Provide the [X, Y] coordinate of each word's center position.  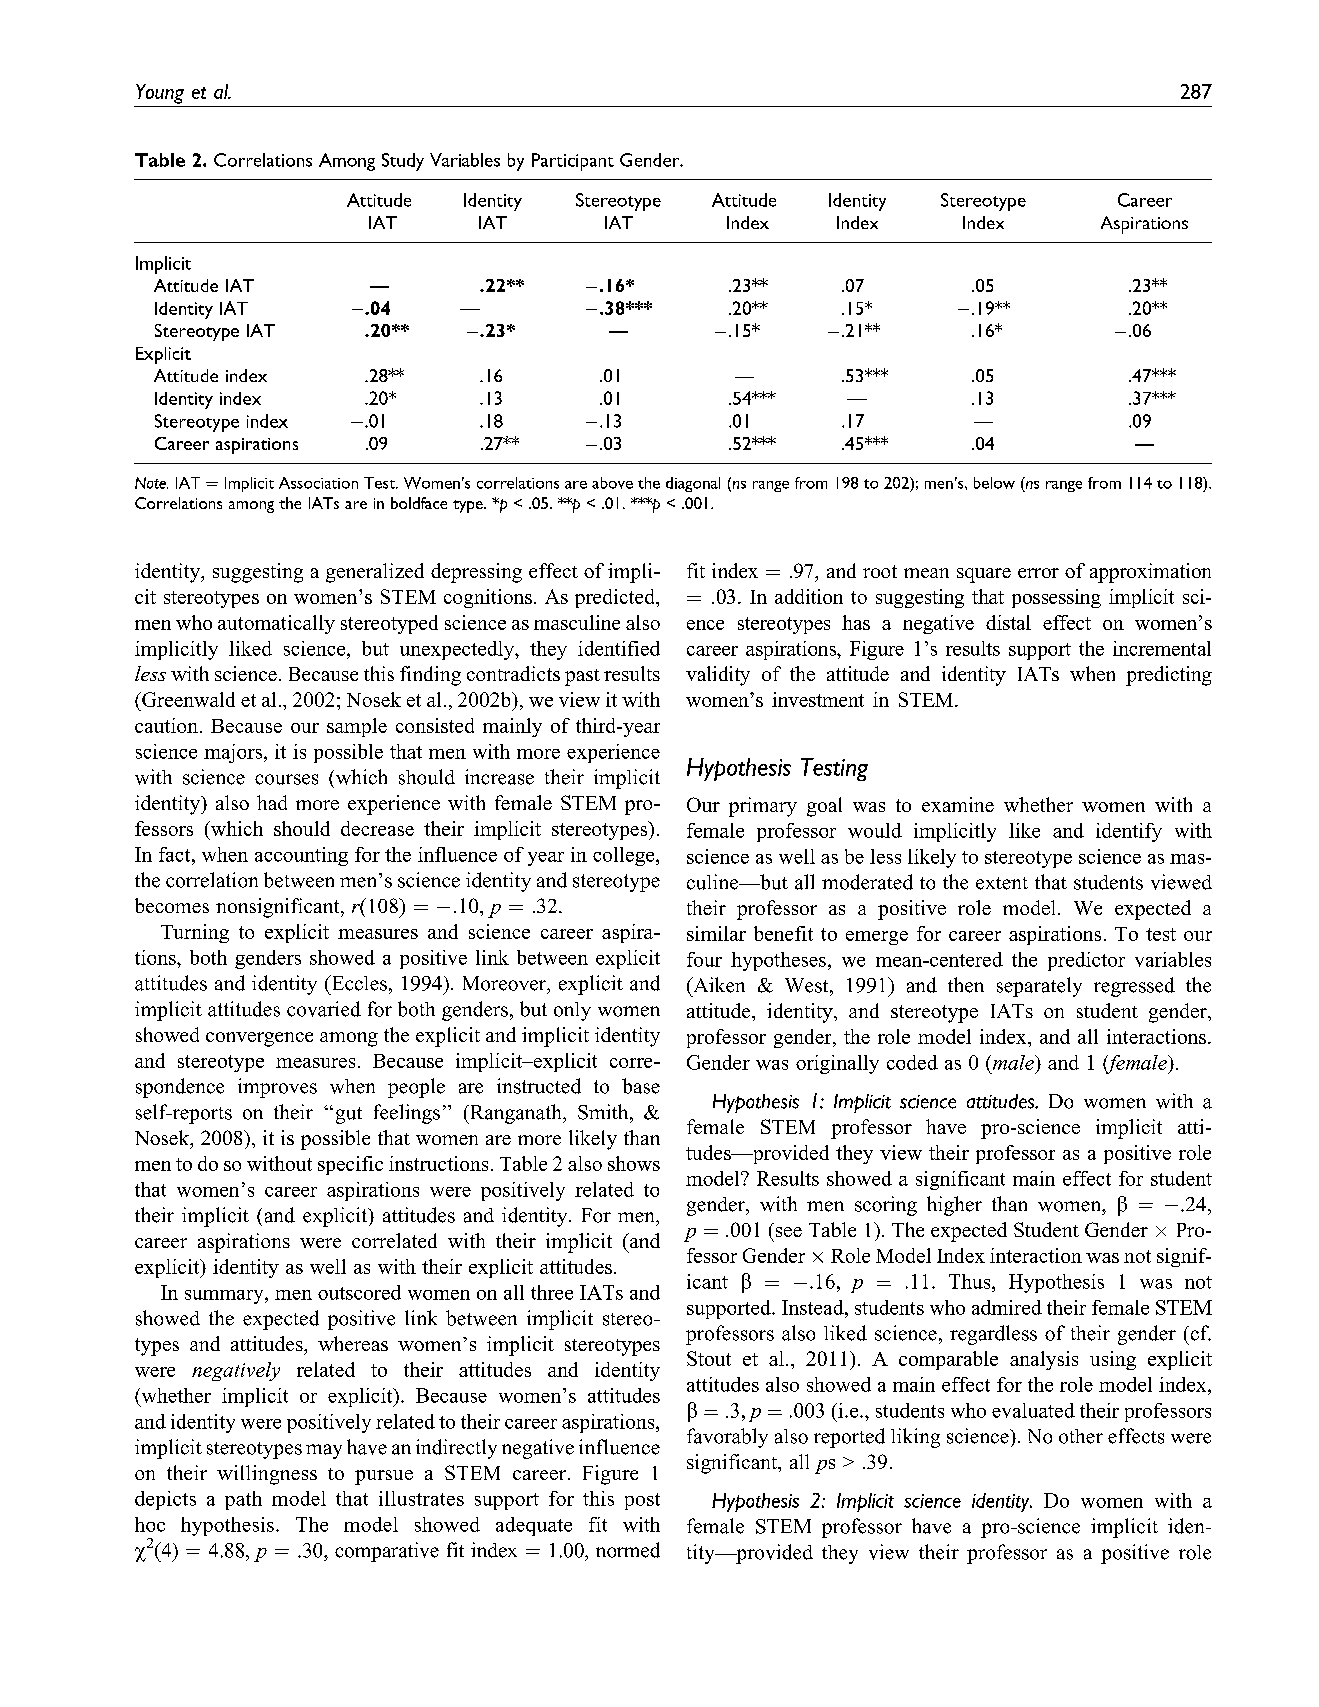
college [625, 856]
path [243, 1500]
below [994, 483]
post [642, 1501]
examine [958, 804]
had [272, 802]
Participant [573, 162]
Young [160, 94]
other [1081, 1436]
